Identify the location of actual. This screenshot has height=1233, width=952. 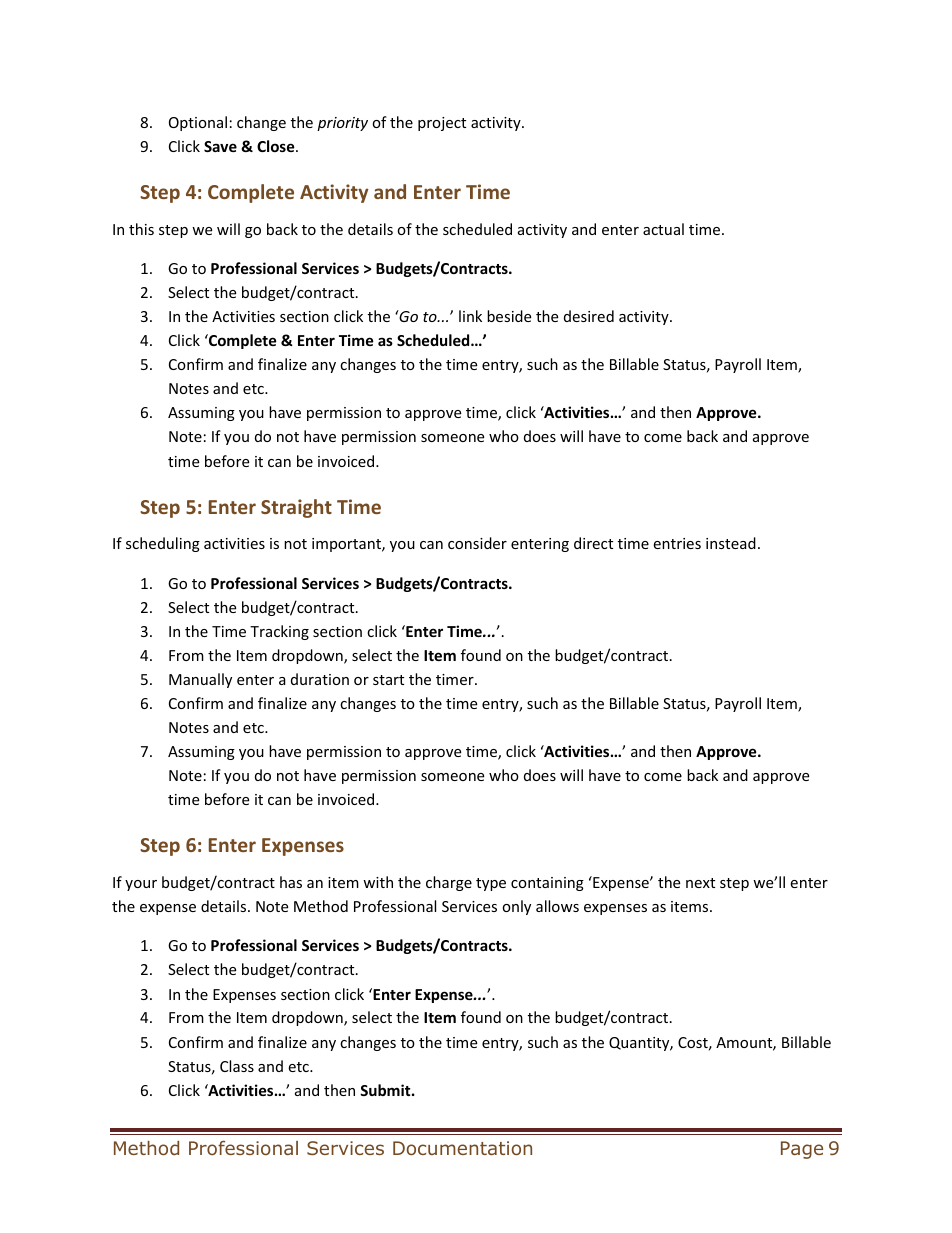
(663, 229).
